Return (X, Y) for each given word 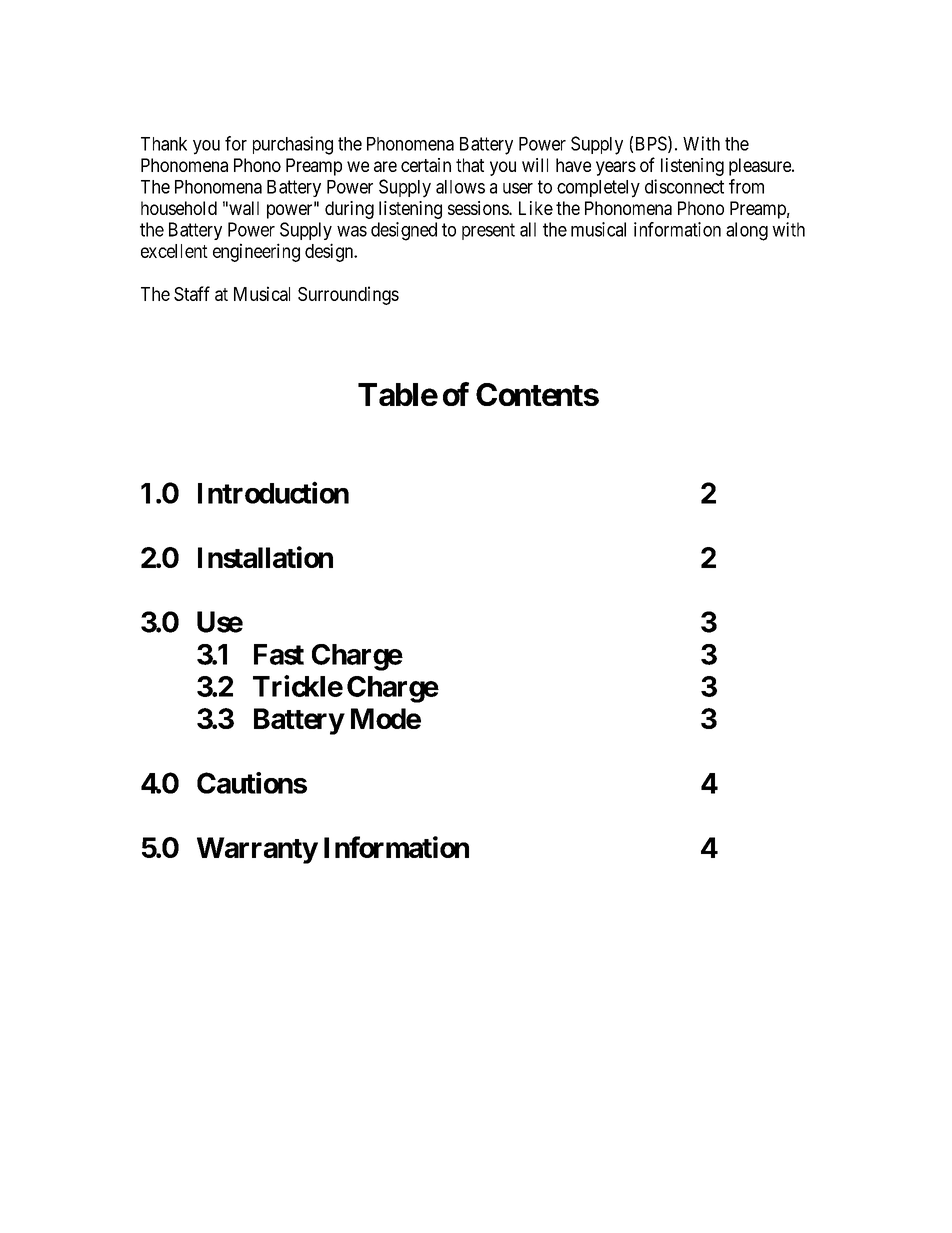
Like (536, 208)
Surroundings (348, 295)
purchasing (293, 145)
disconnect (684, 186)
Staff (192, 293)
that (470, 165)
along (747, 231)
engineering (256, 252)
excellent (174, 251)
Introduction (273, 492)
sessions (479, 208)
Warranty (257, 850)
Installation (265, 557)
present (488, 231)
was (352, 231)
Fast (279, 654)
